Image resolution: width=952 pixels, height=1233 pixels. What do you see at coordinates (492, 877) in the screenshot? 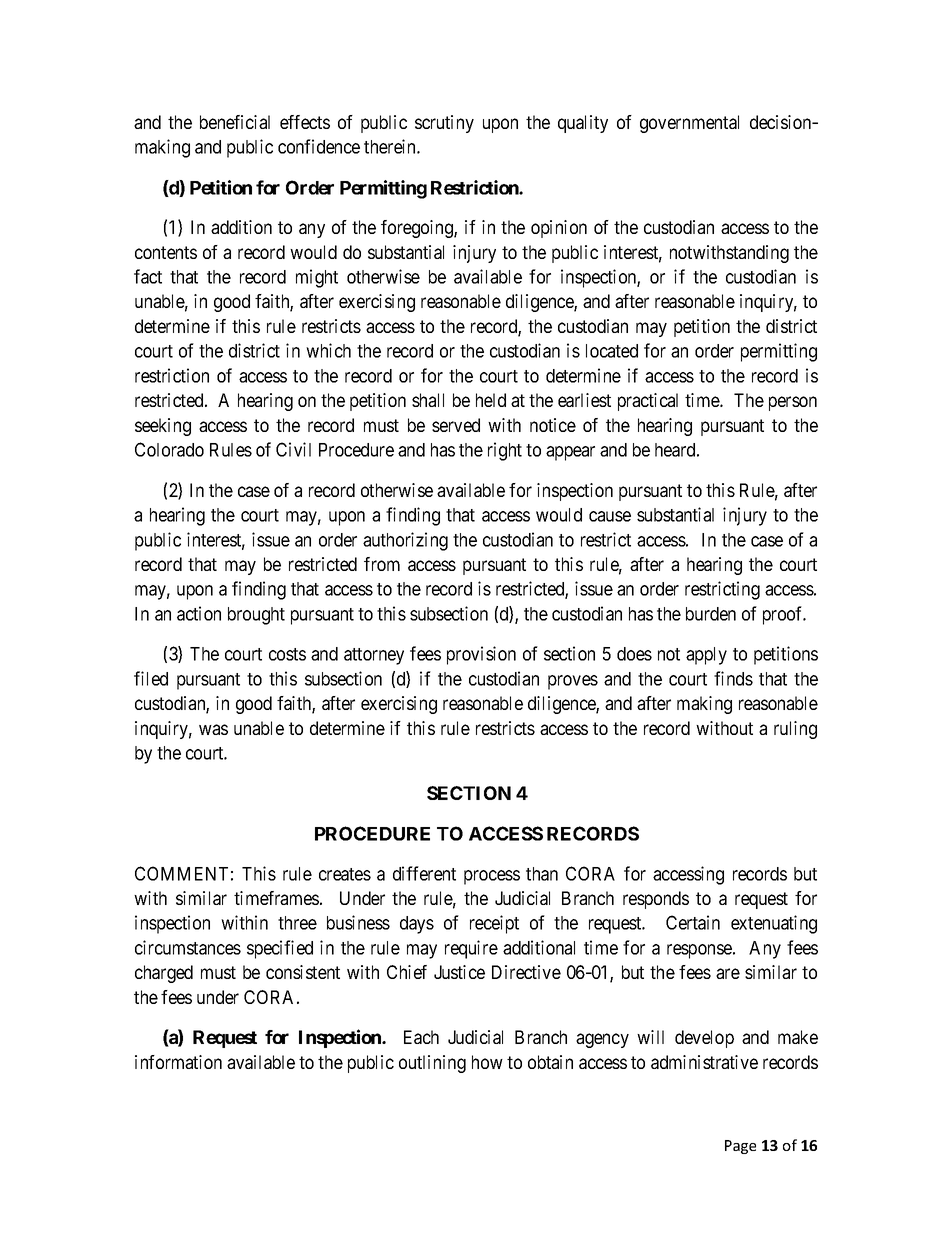
I see `process` at bounding box center [492, 877].
